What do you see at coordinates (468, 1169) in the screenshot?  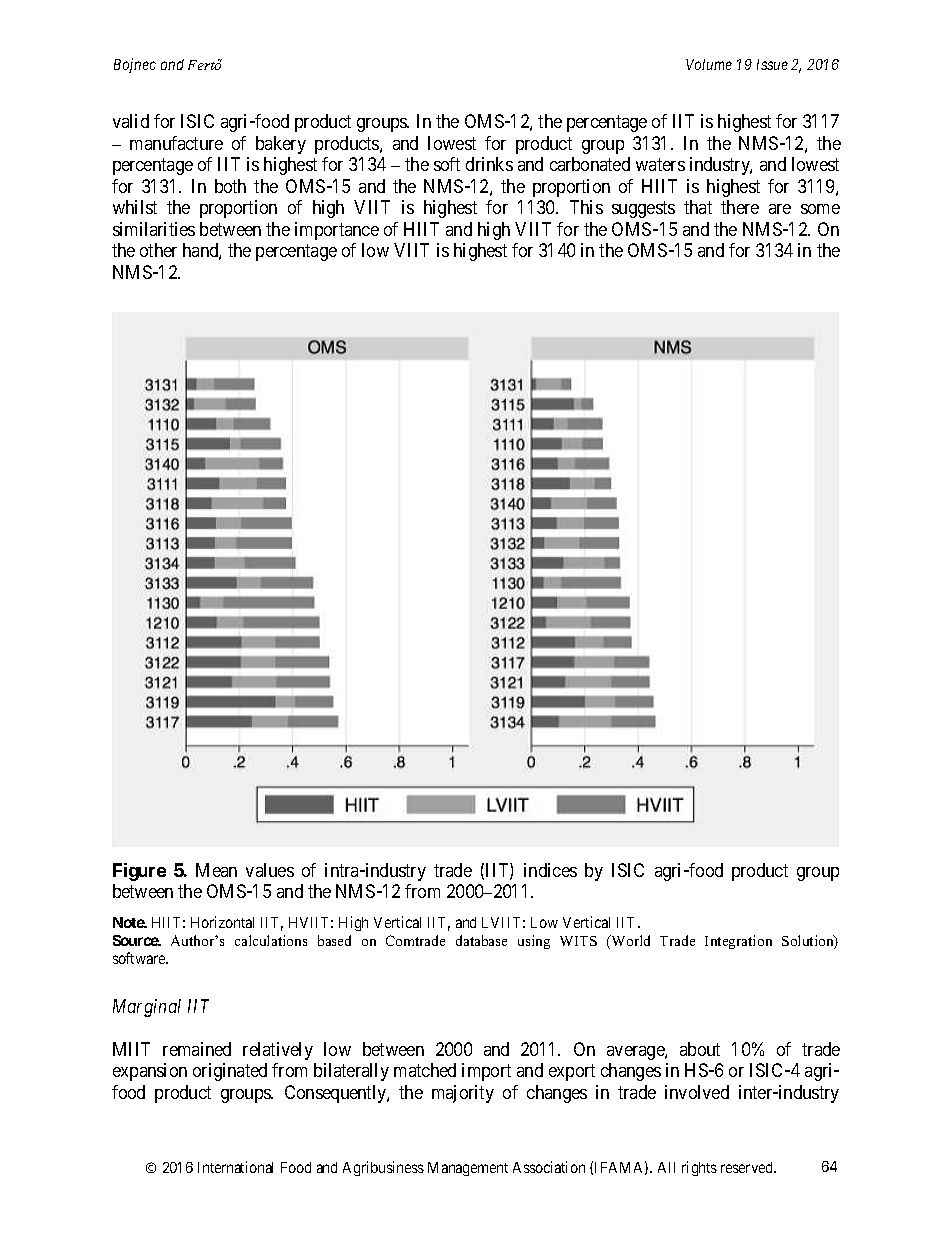 I see `Management` at bounding box center [468, 1169].
